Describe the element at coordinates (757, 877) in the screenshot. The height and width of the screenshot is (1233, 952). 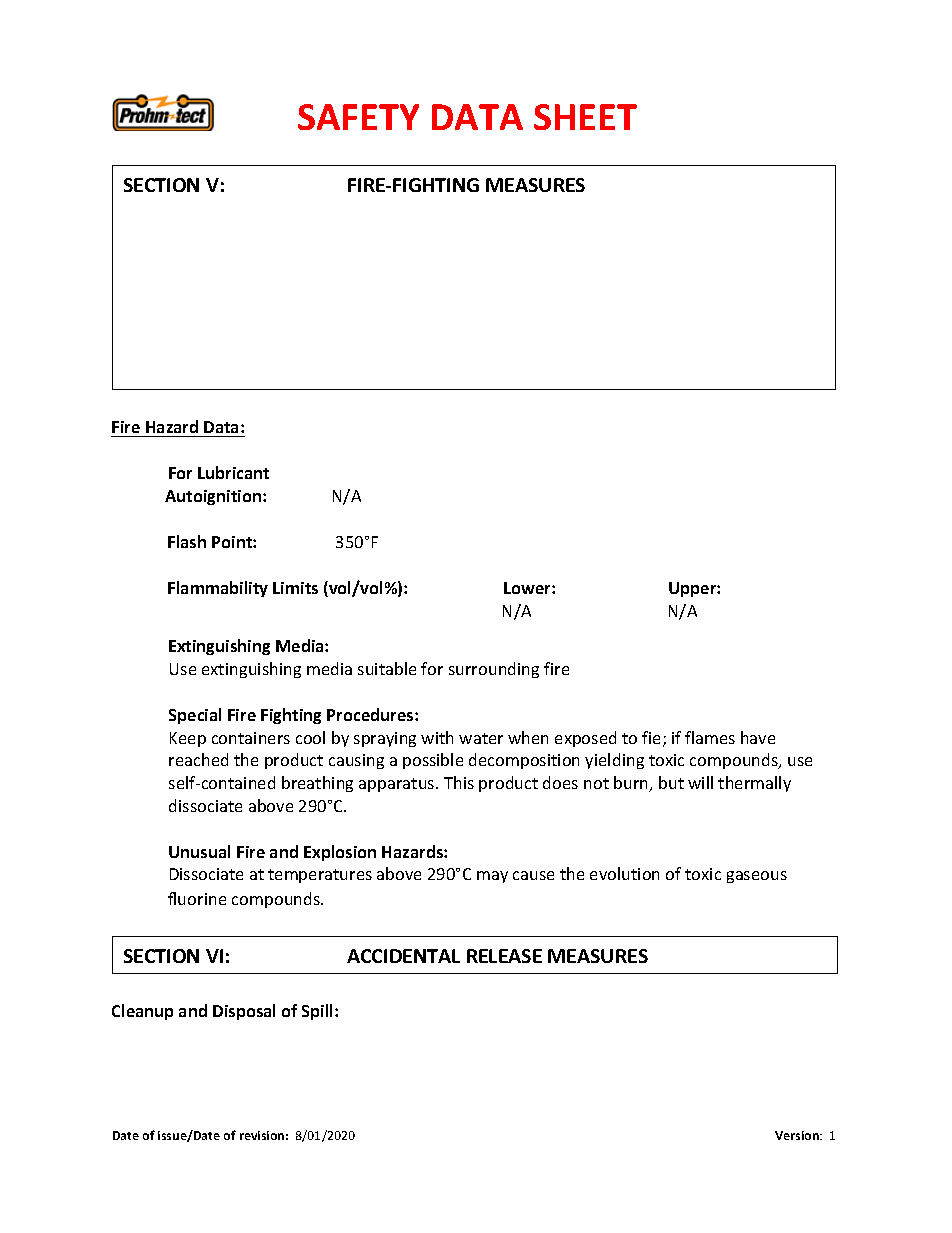
I see `gaseous` at that location.
